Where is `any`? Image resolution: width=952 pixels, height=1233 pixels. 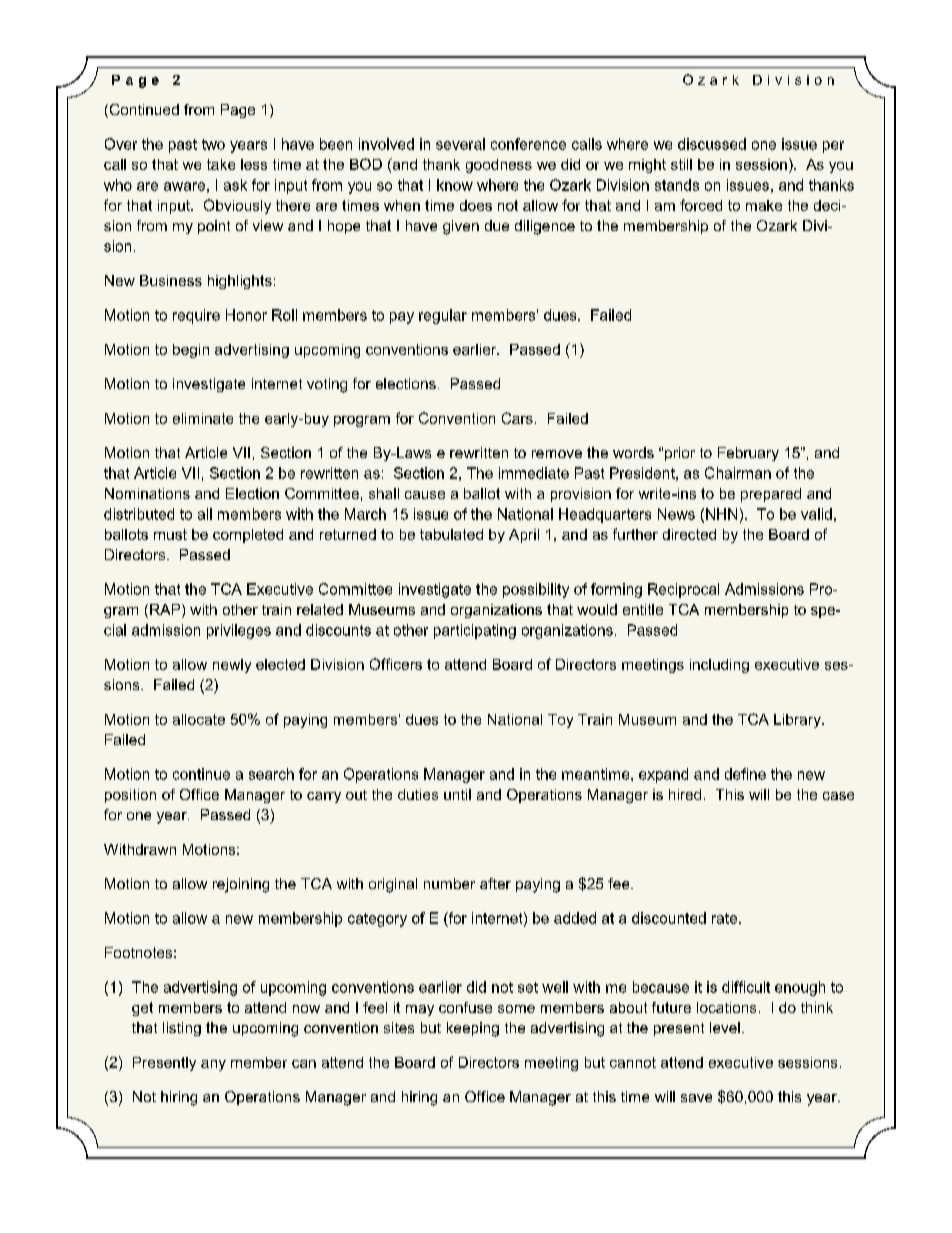 any is located at coordinates (213, 1065).
